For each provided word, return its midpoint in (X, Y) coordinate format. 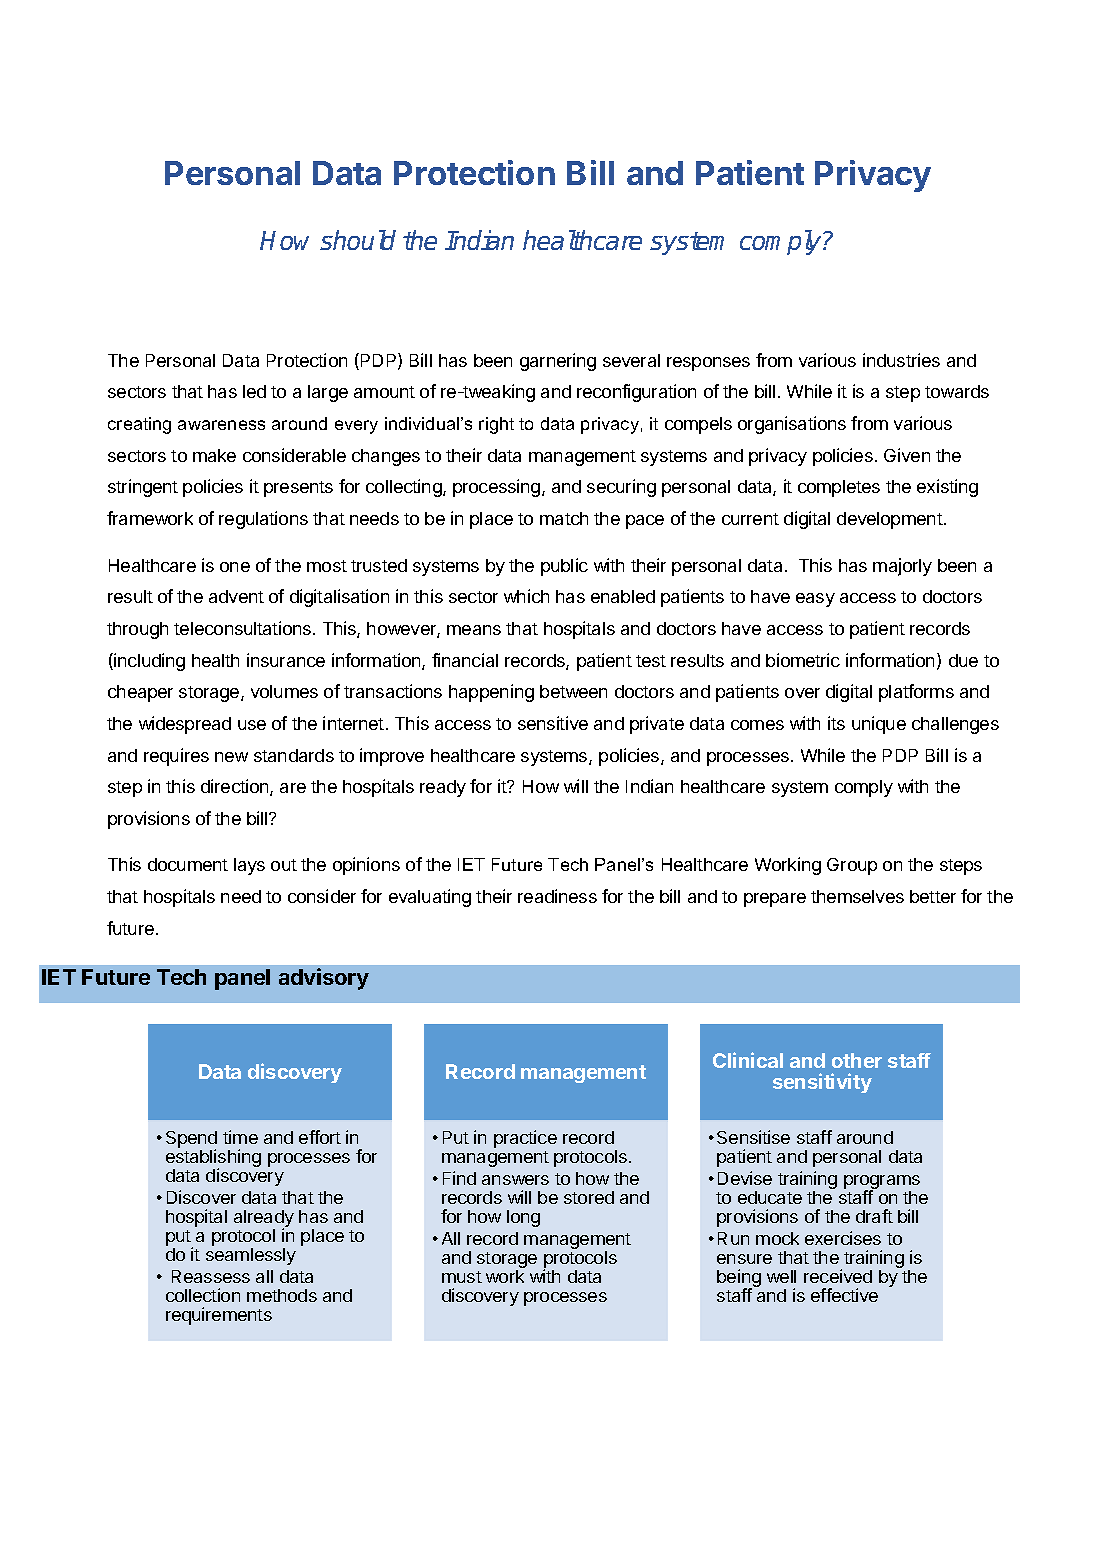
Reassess (211, 1276)
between (573, 691)
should (358, 240)
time (240, 1137)
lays (249, 866)
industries (901, 360)
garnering (558, 362)
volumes (284, 691)
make (214, 455)
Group (852, 866)
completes (839, 488)
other (857, 1060)
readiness (557, 896)
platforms (916, 693)
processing (498, 488)
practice (525, 1139)
